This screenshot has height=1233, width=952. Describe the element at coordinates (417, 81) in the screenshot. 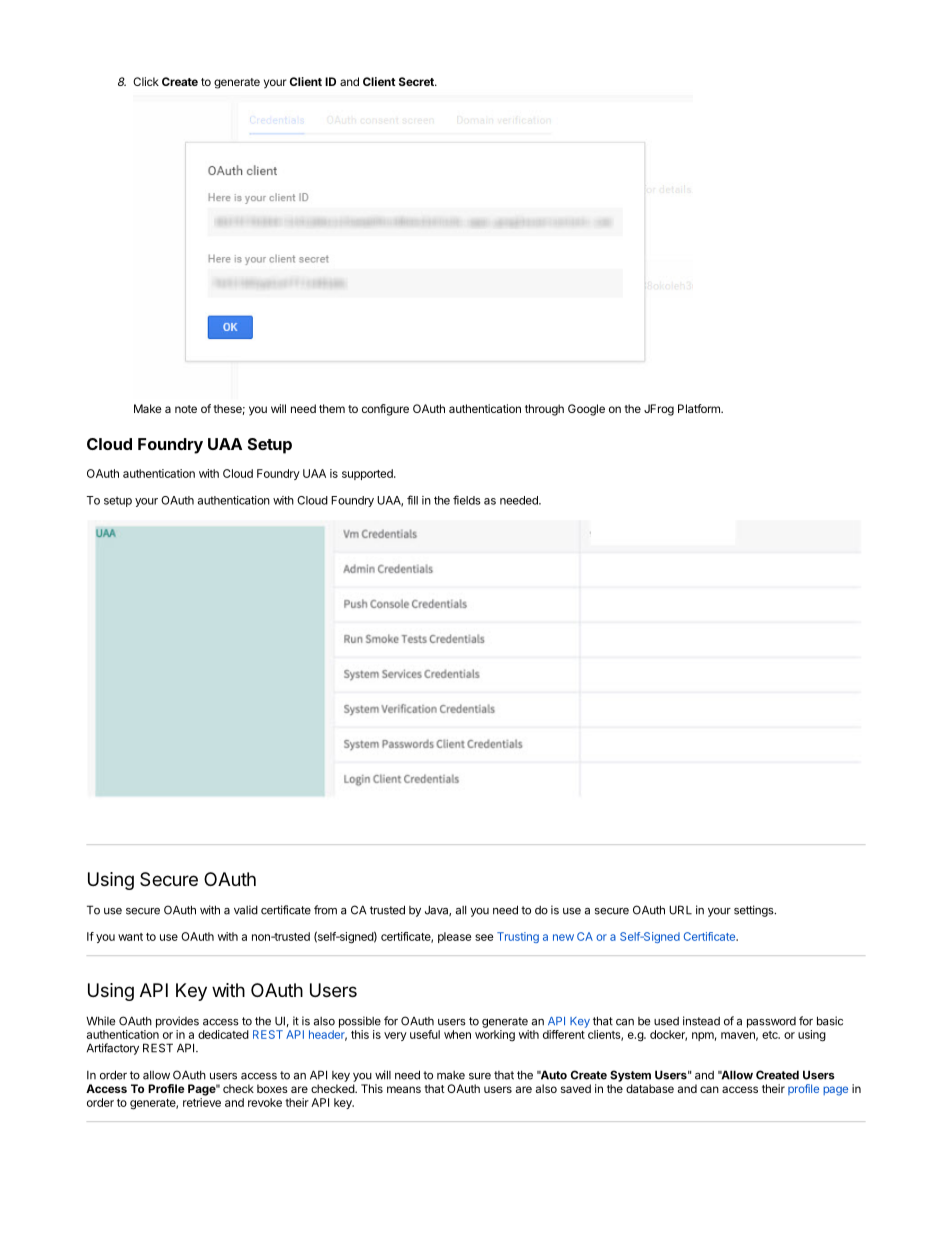

I see `Secret` at that location.
